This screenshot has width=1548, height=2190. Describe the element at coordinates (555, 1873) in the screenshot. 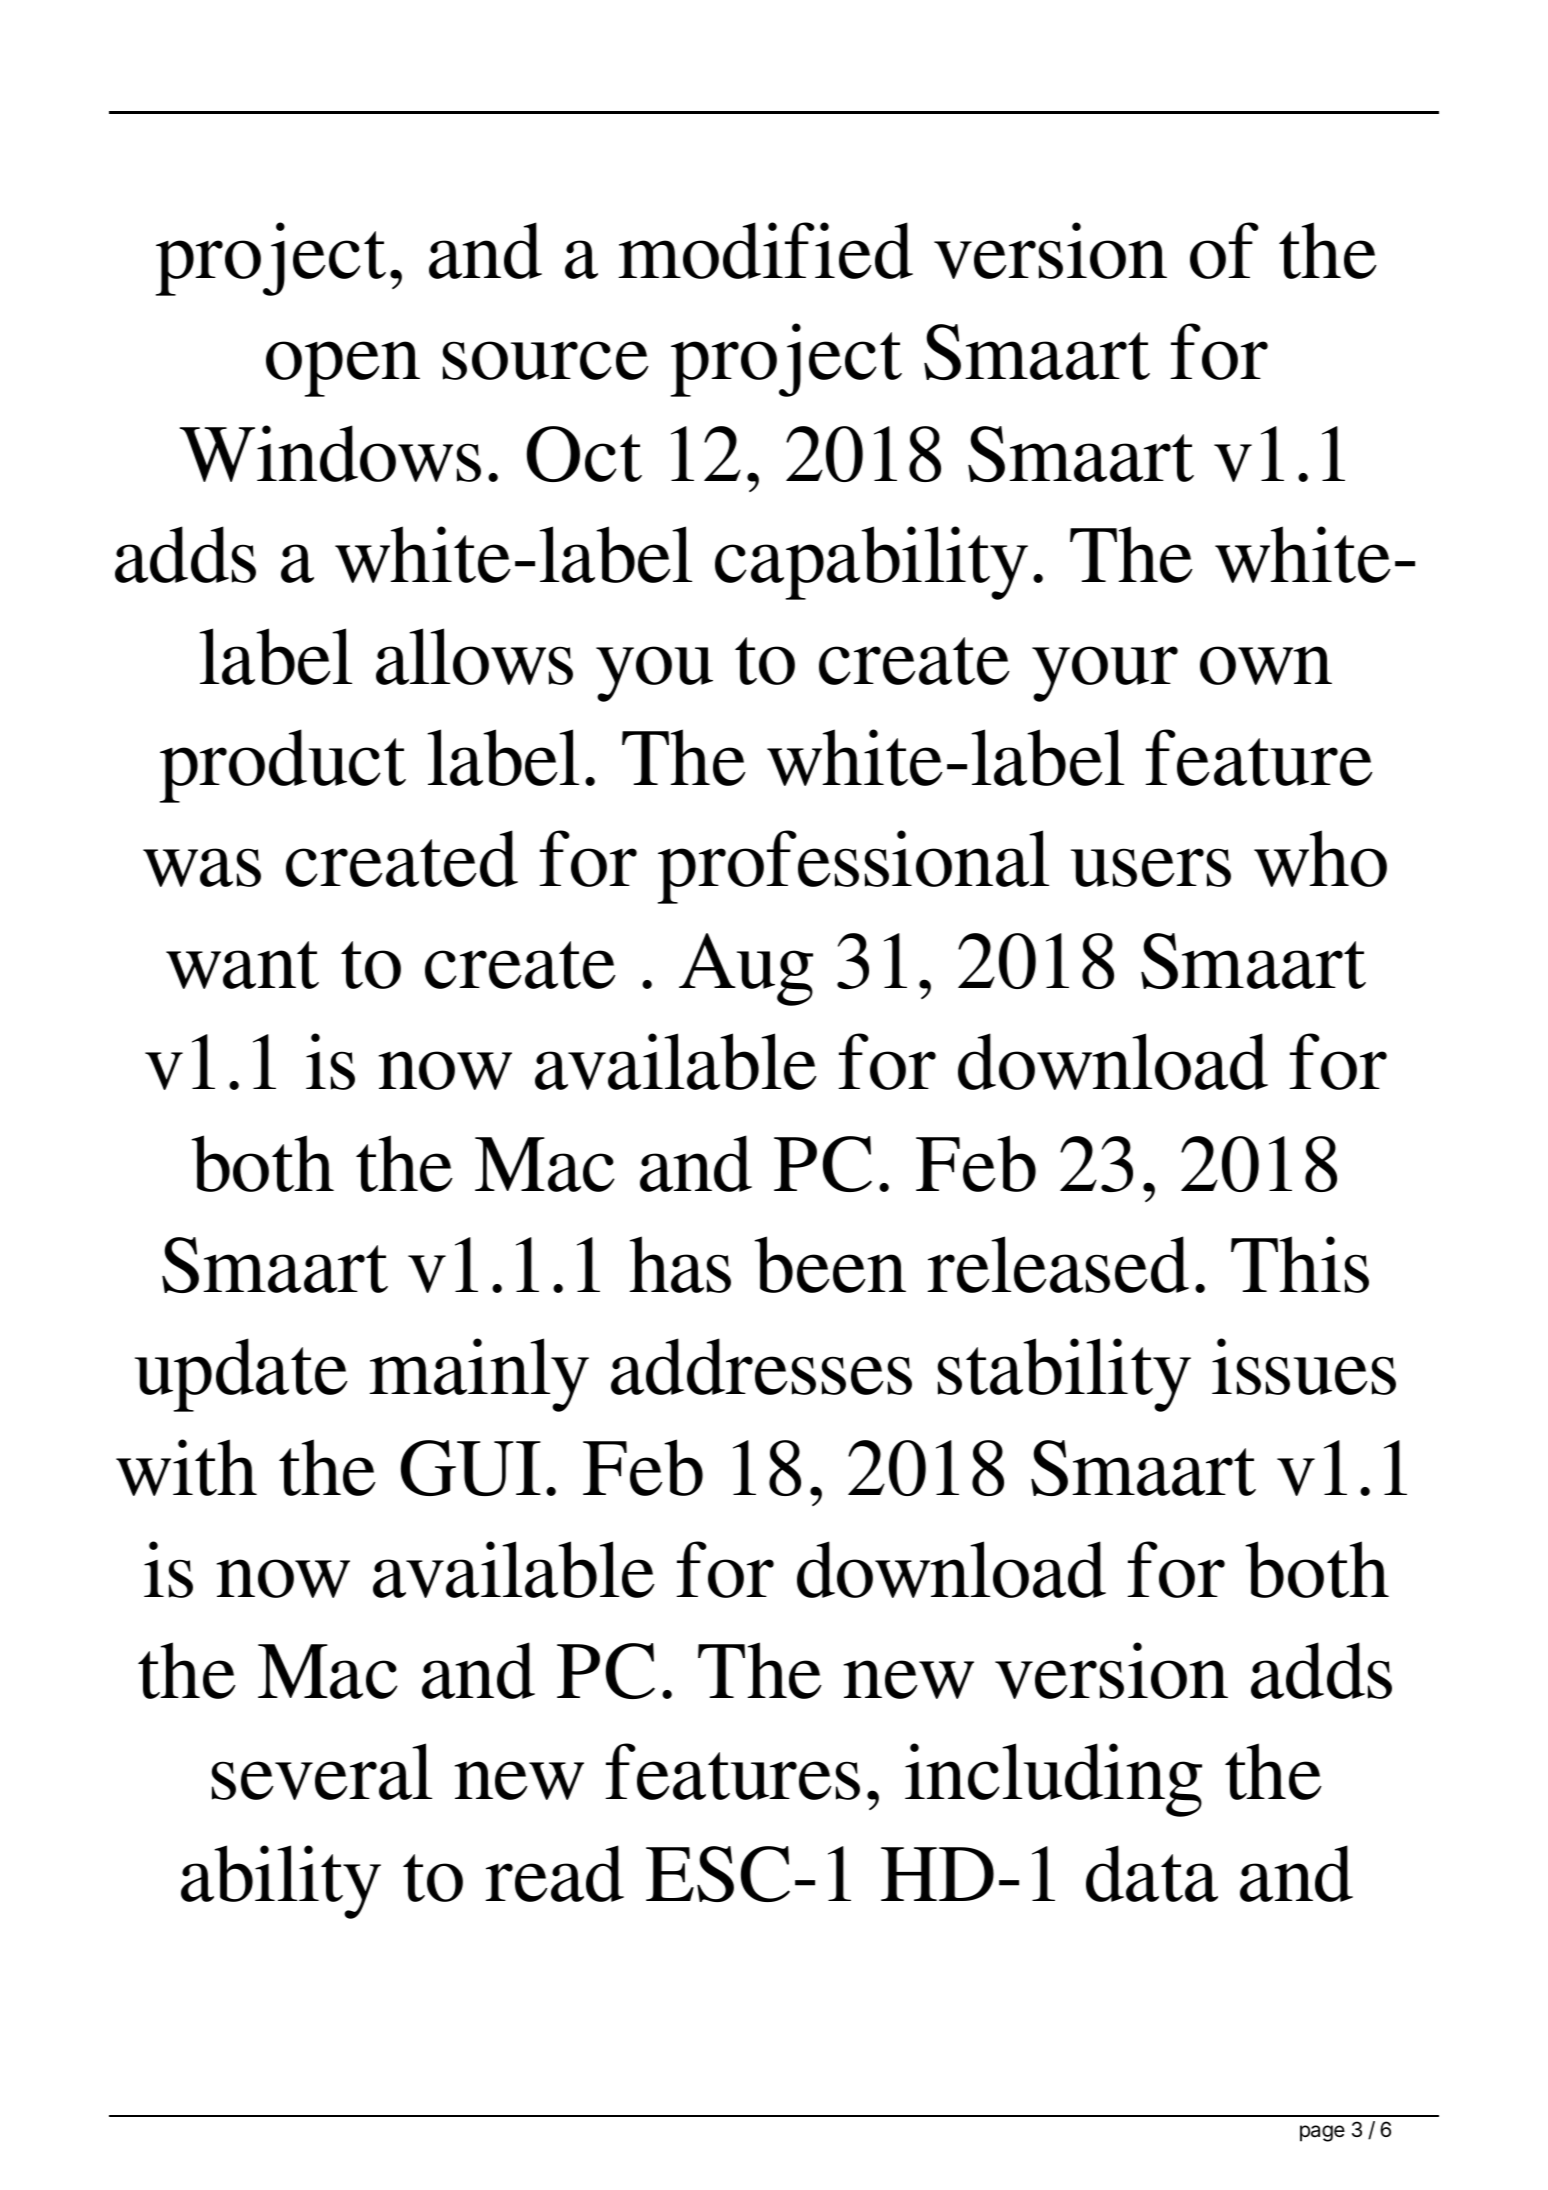

I see `read` at that location.
